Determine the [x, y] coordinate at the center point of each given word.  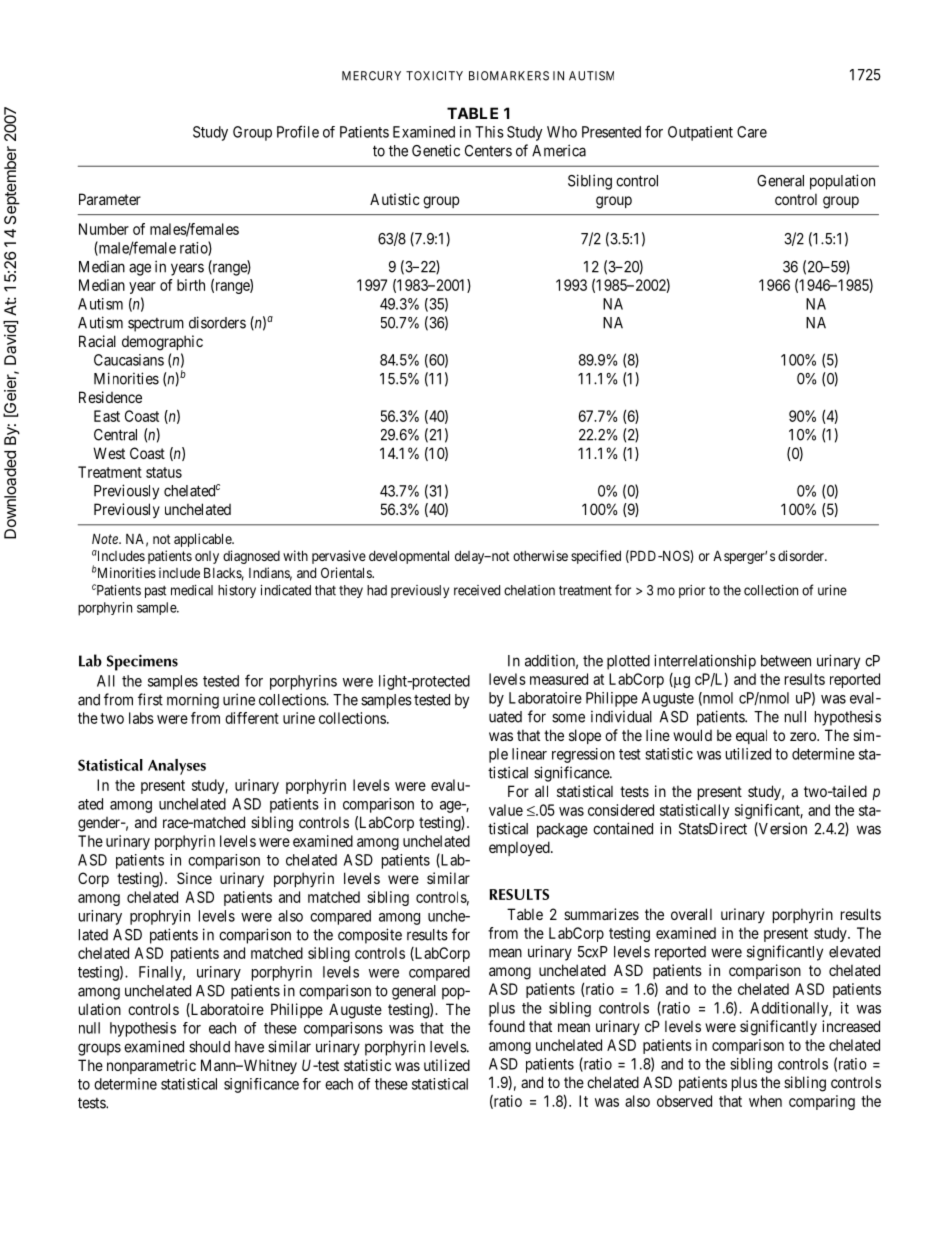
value [506, 810]
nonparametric [151, 1066]
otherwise [540, 555]
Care [752, 132]
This [489, 132]
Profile [298, 131]
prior [692, 591]
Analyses [177, 767]
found [506, 1026]
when [765, 1101]
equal [751, 736]
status [164, 472]
